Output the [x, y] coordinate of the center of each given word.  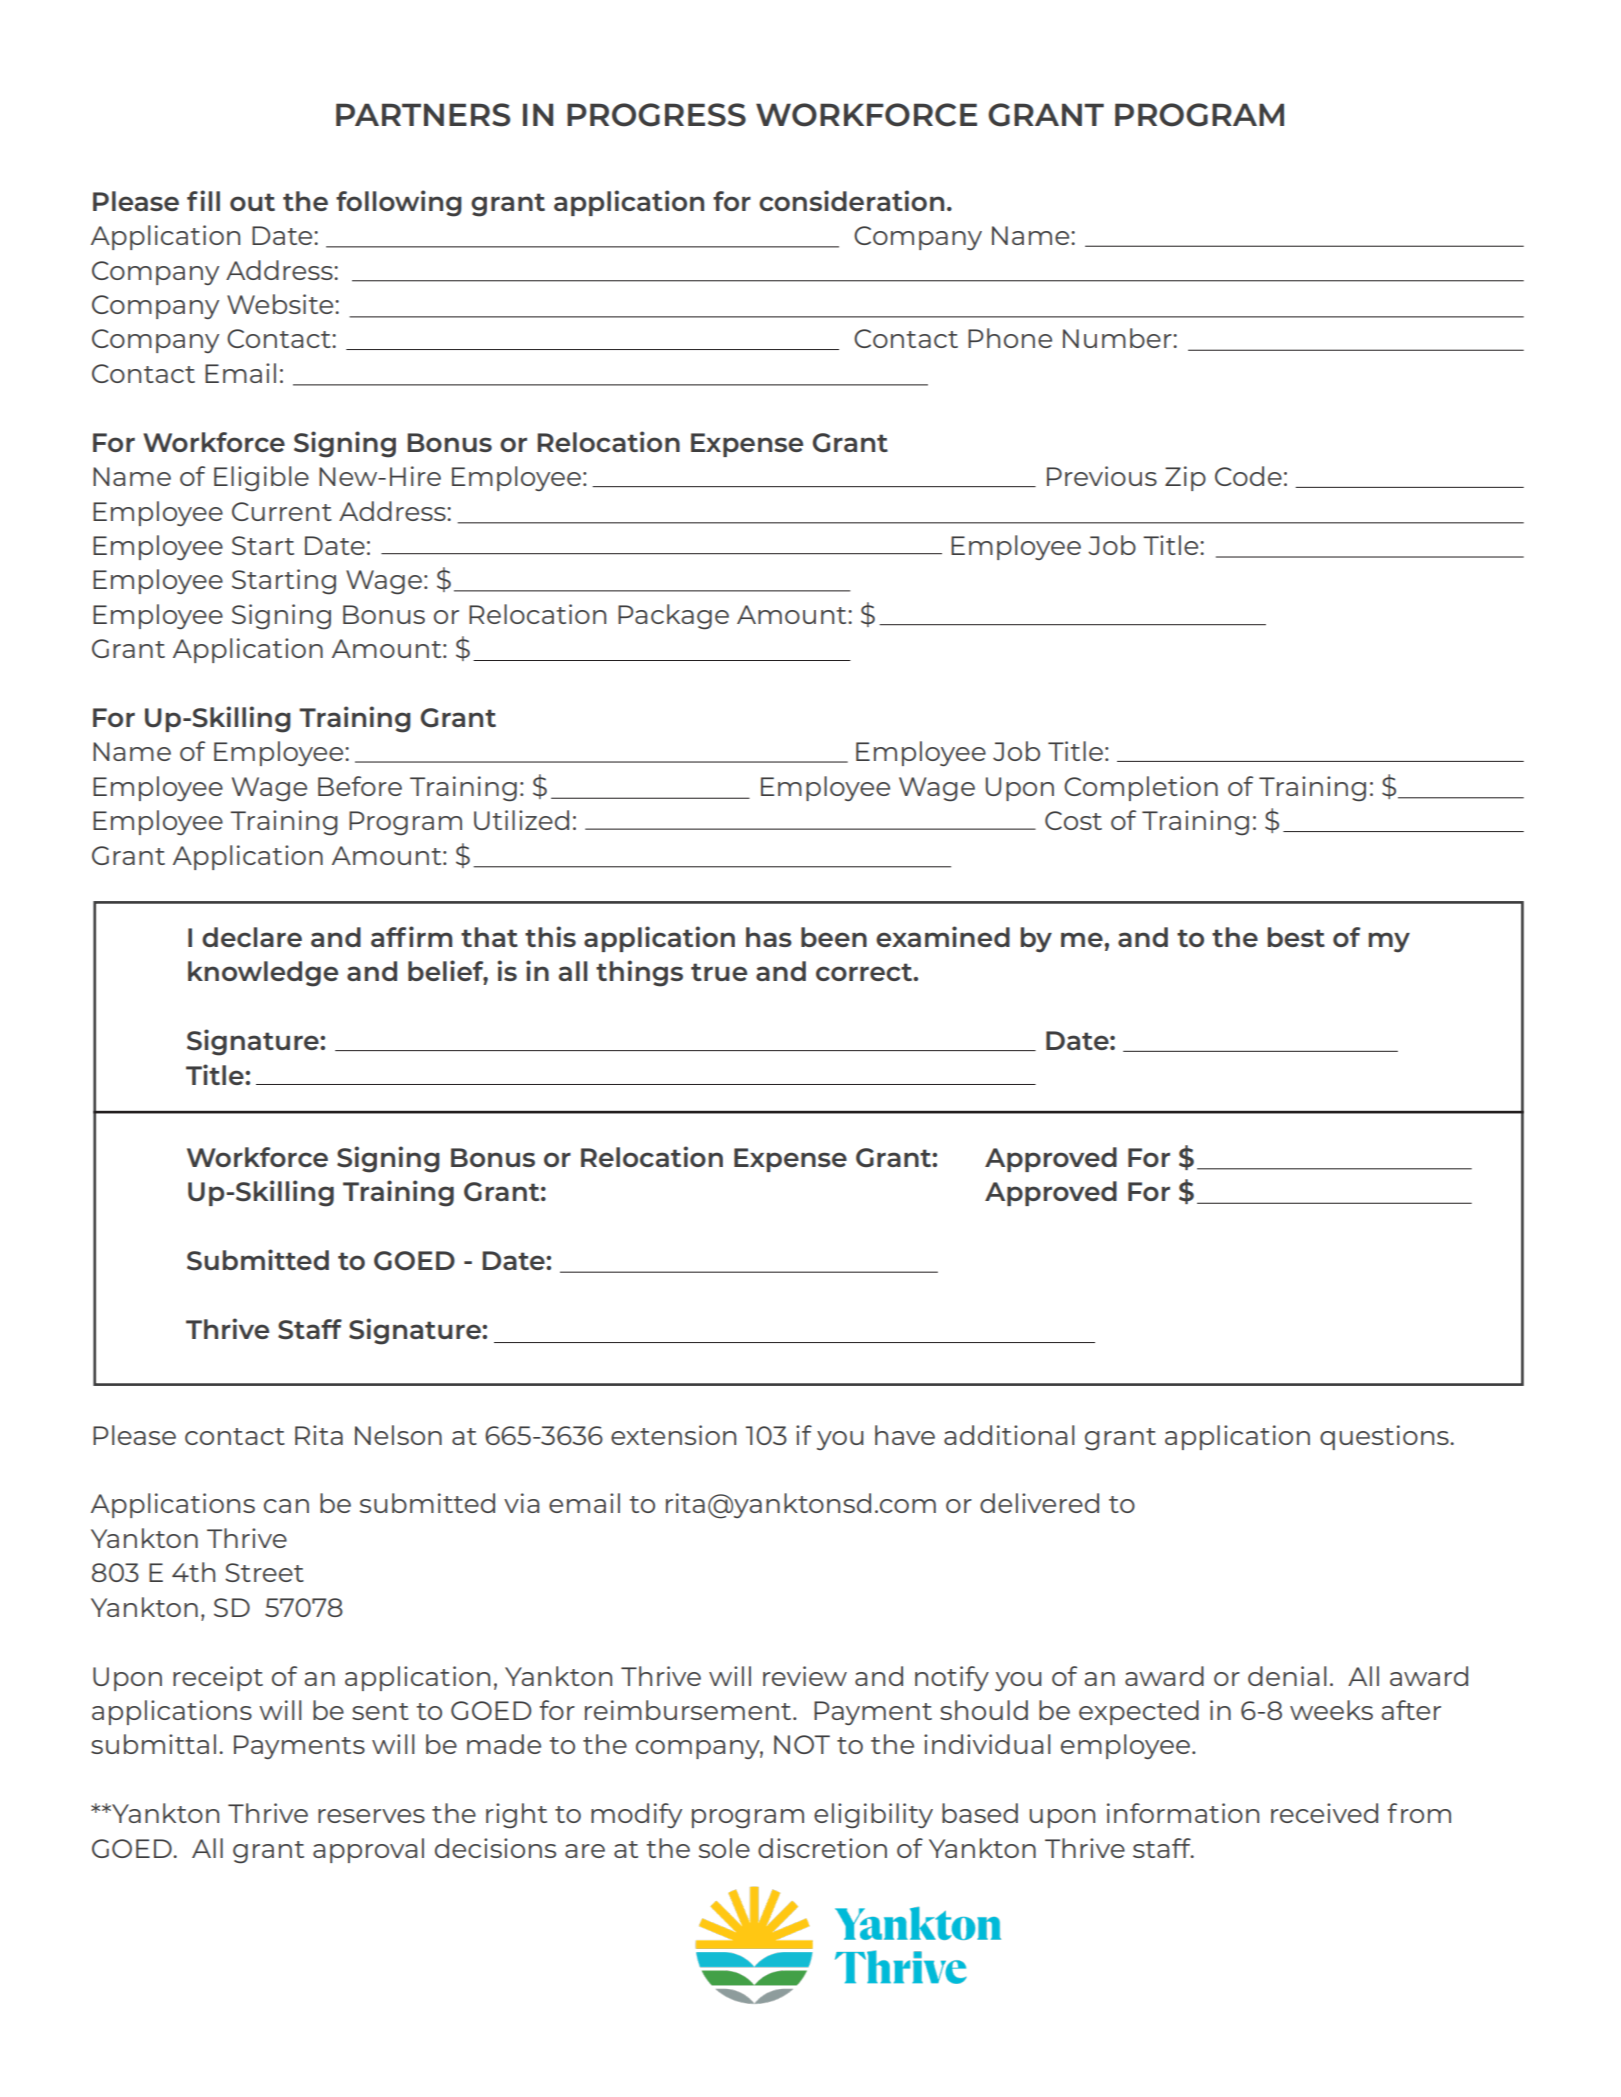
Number [1118, 338]
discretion [822, 1848]
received [1324, 1813]
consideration [851, 200]
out [252, 202]
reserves [371, 1816]
